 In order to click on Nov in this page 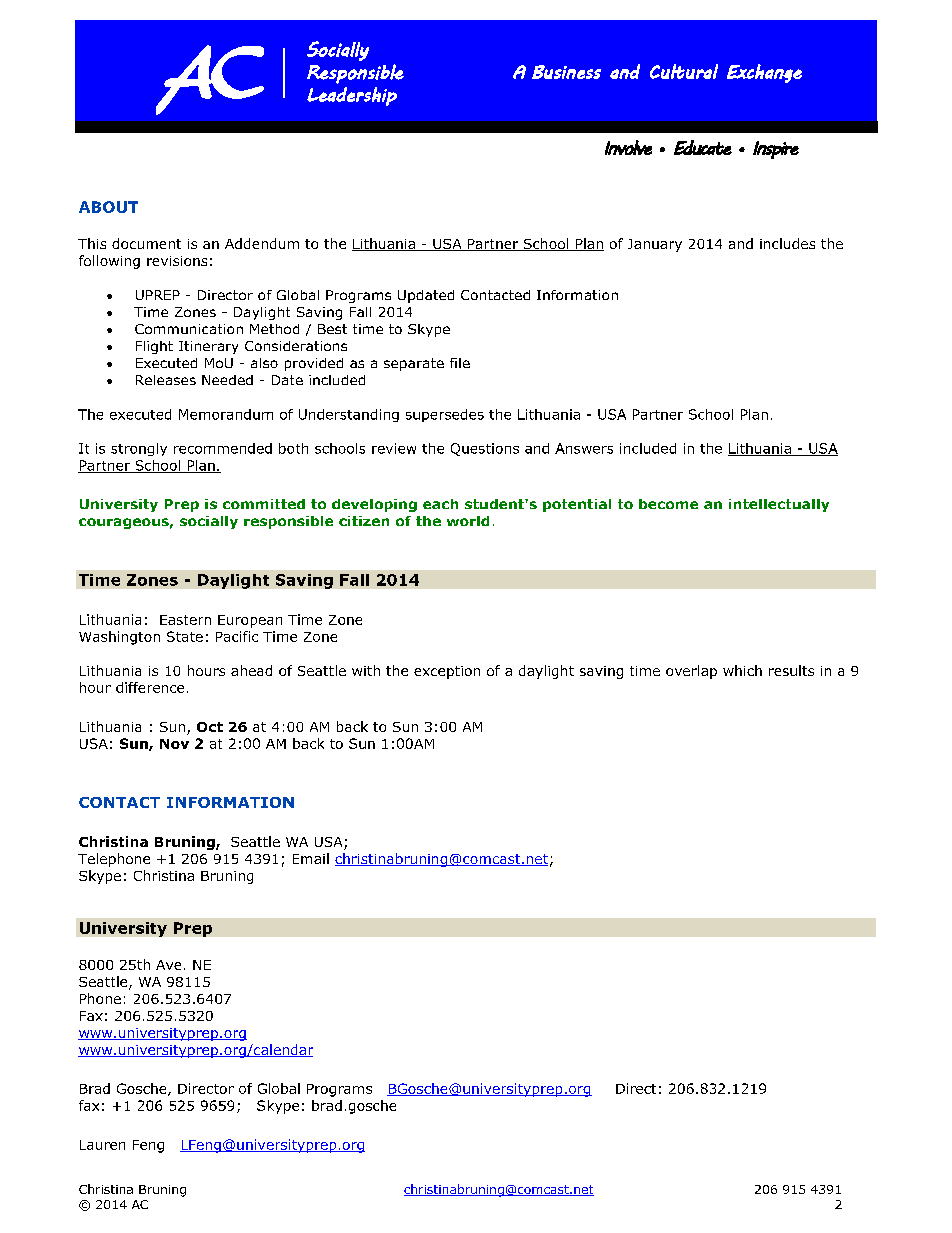, I will do `click(174, 744)`.
